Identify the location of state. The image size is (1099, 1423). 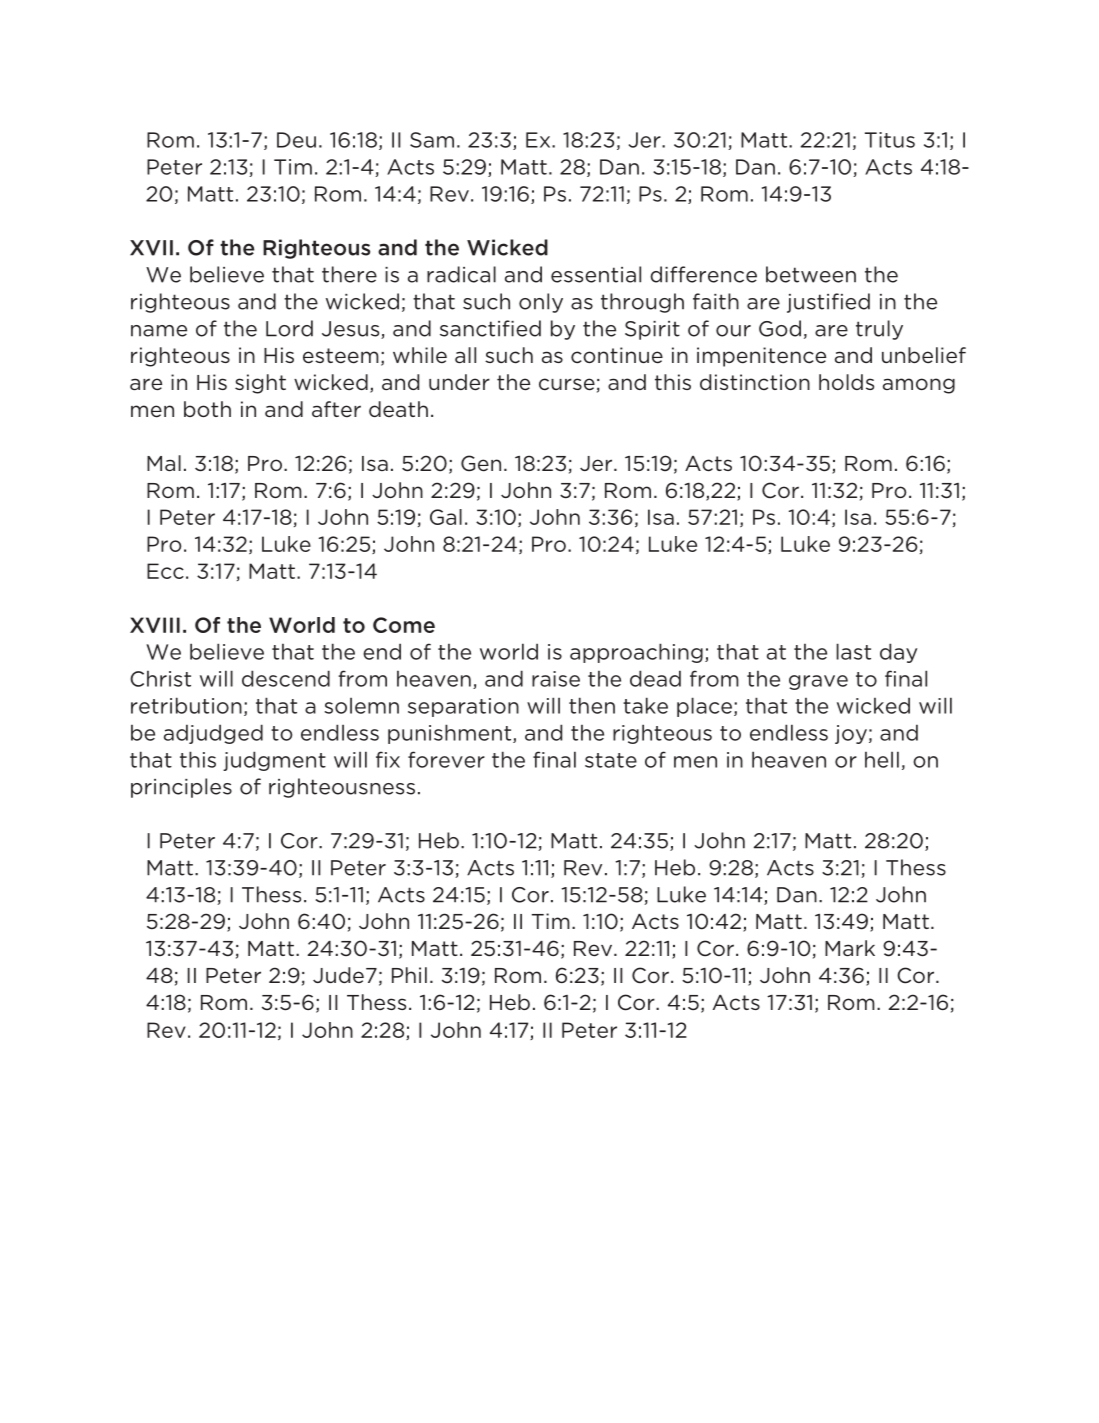
(611, 760).
